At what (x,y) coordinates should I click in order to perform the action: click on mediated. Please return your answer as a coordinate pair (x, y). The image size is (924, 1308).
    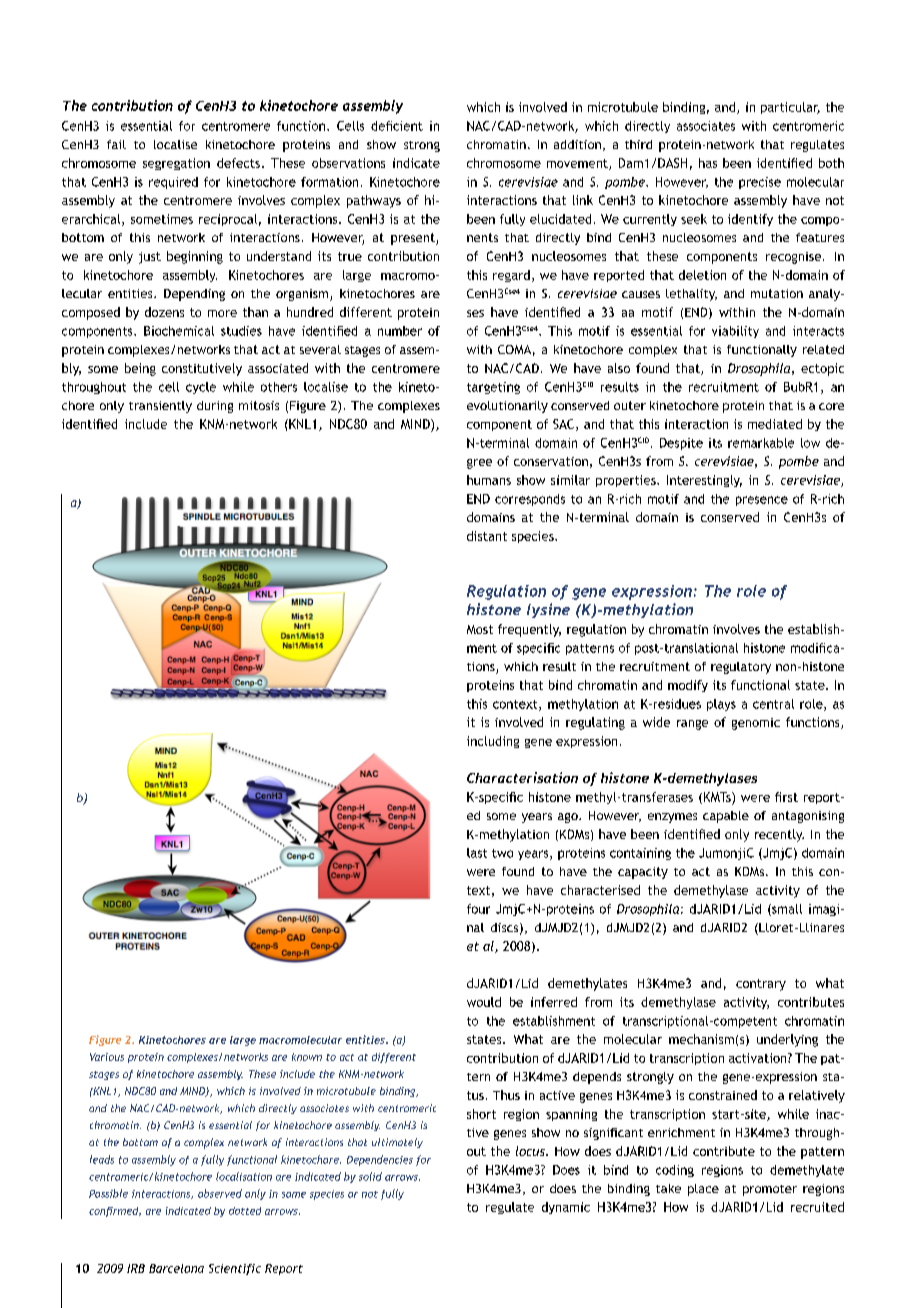
    Looking at the image, I should click on (775, 424).
